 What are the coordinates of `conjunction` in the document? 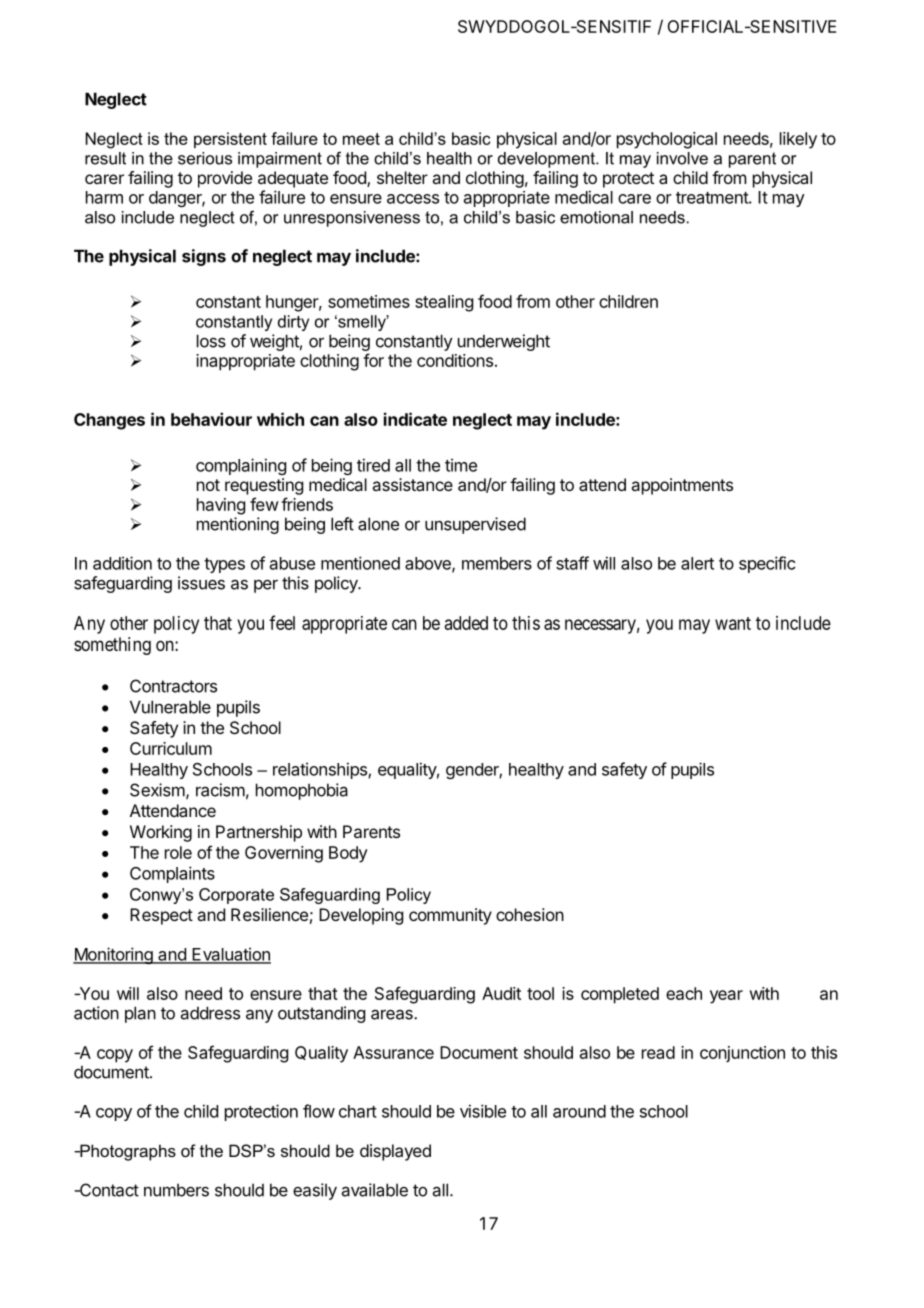 It's located at (742, 1054).
